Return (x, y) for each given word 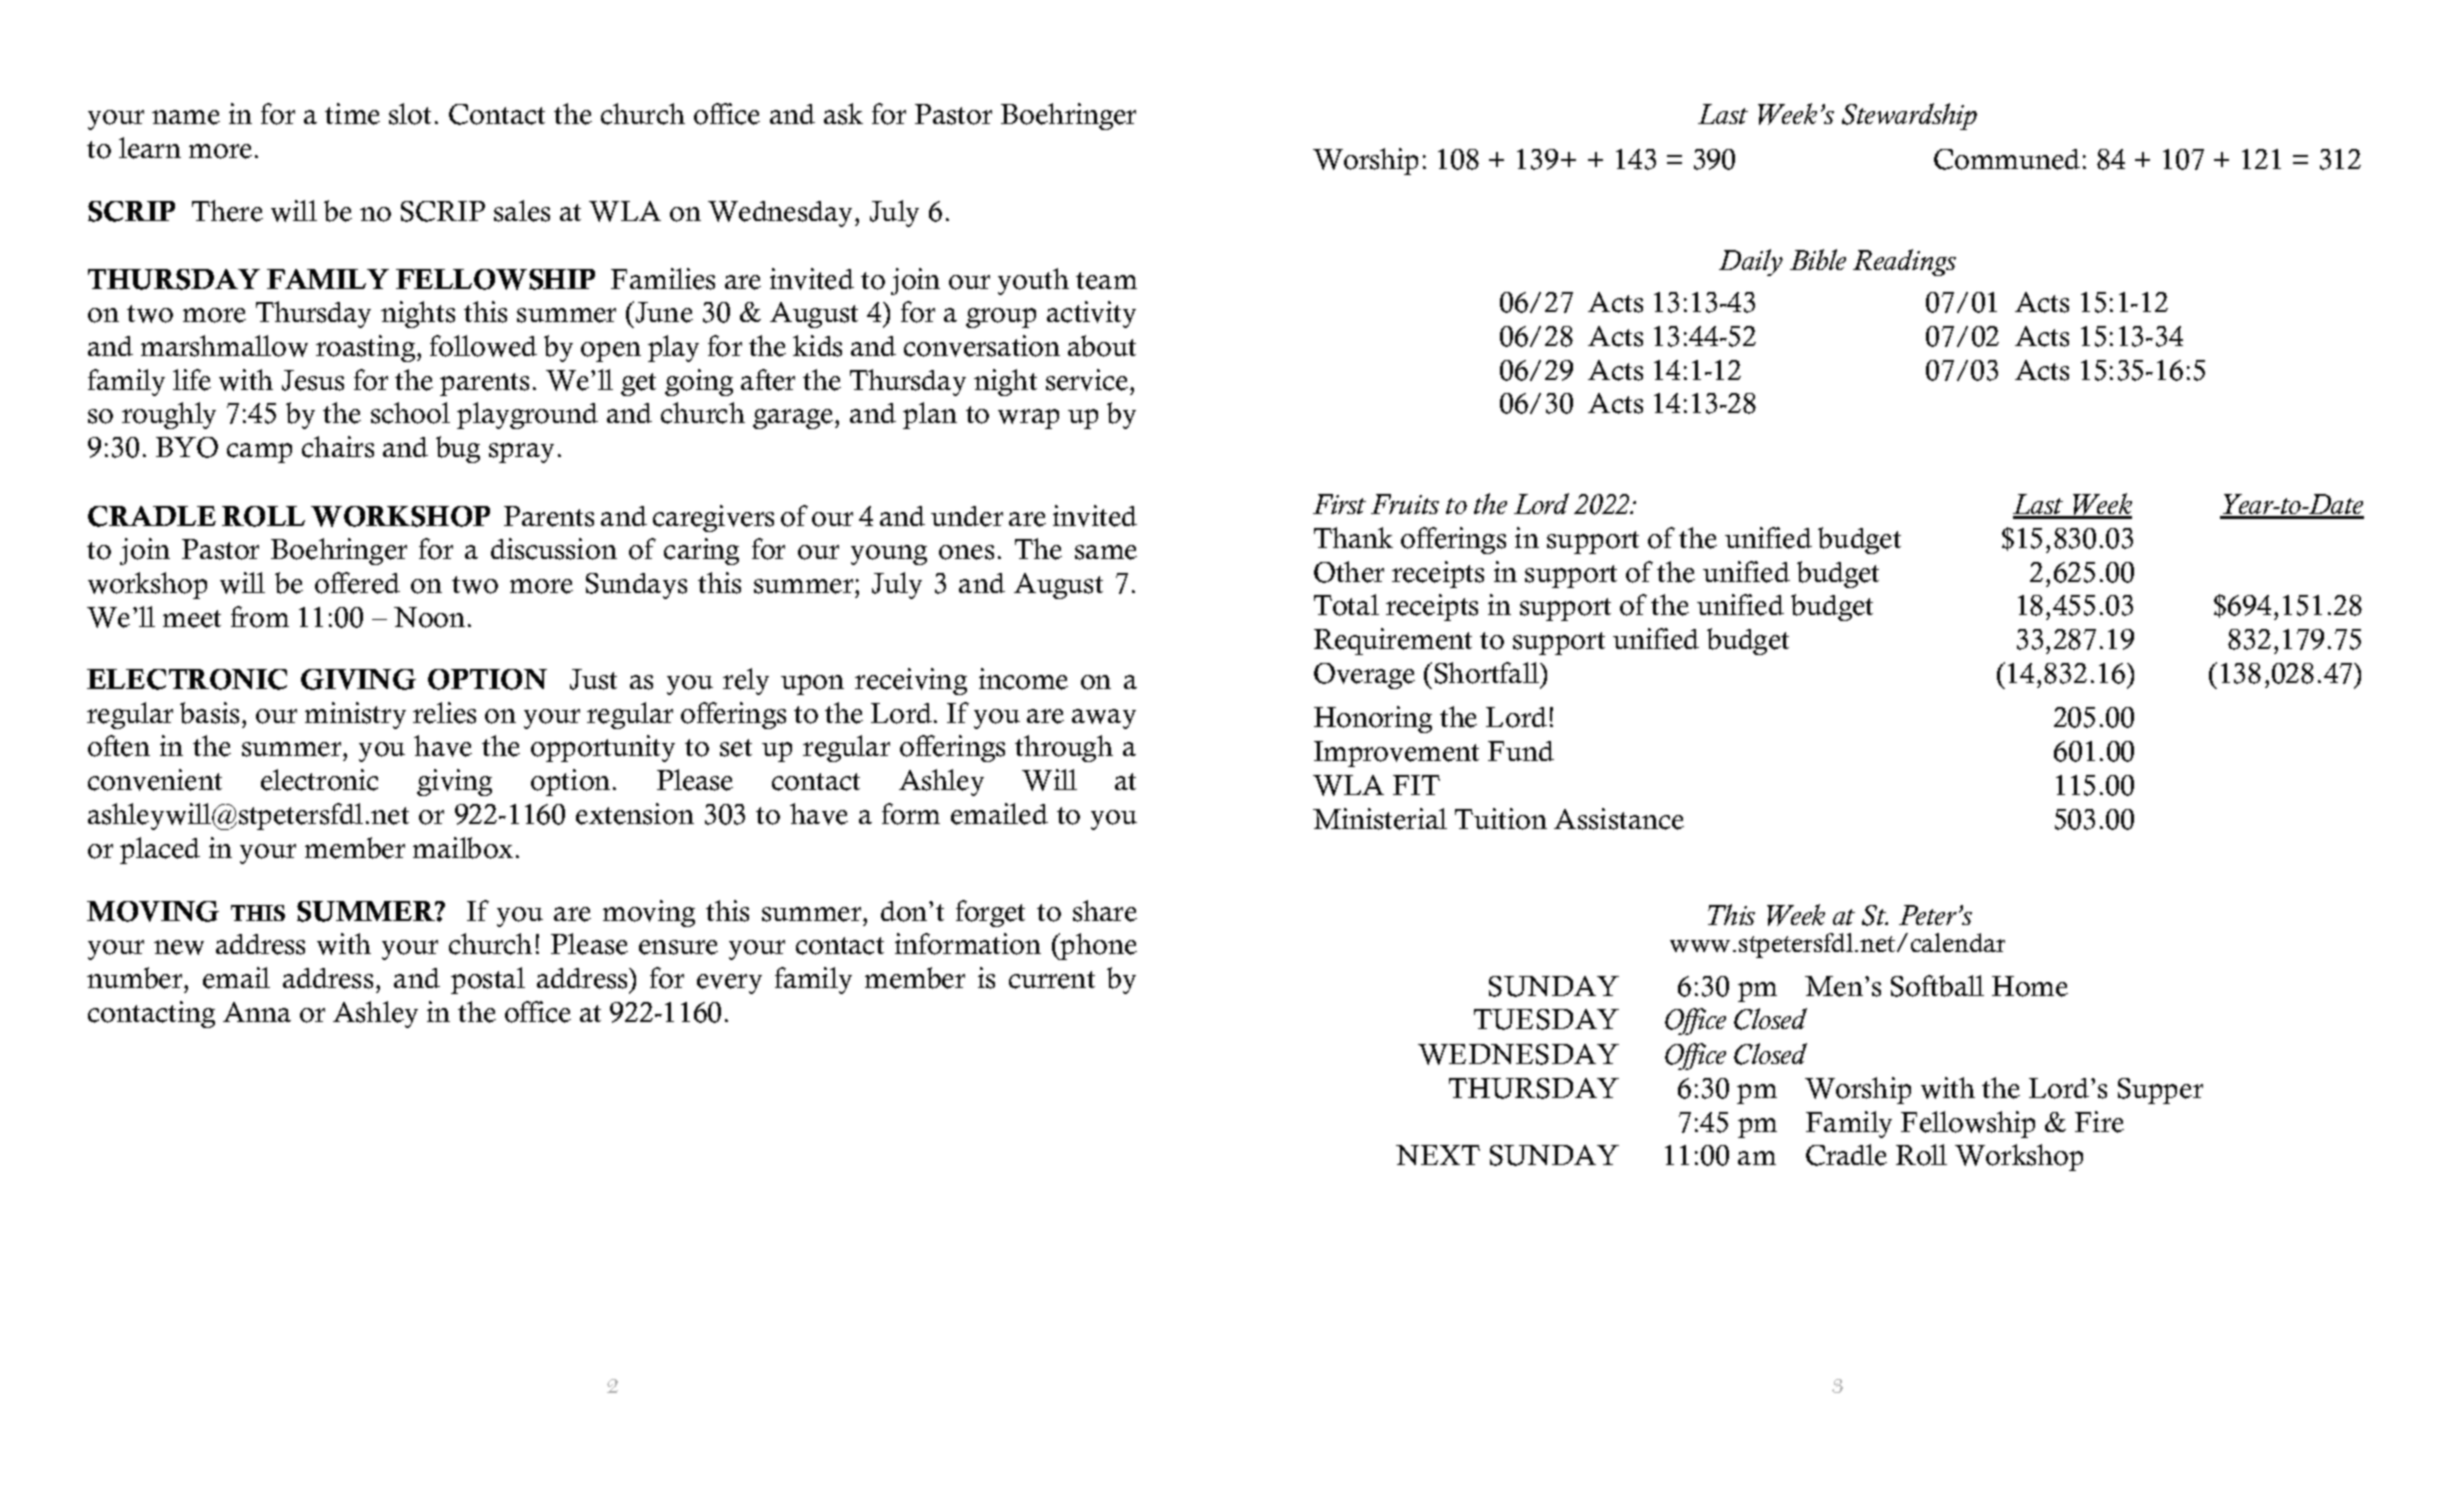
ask (843, 114)
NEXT (1438, 1155)
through (1064, 748)
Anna (257, 1012)
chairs (338, 447)
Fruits (1405, 504)
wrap (1028, 419)
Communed (2007, 159)
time (352, 114)
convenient (155, 780)
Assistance (1619, 819)
